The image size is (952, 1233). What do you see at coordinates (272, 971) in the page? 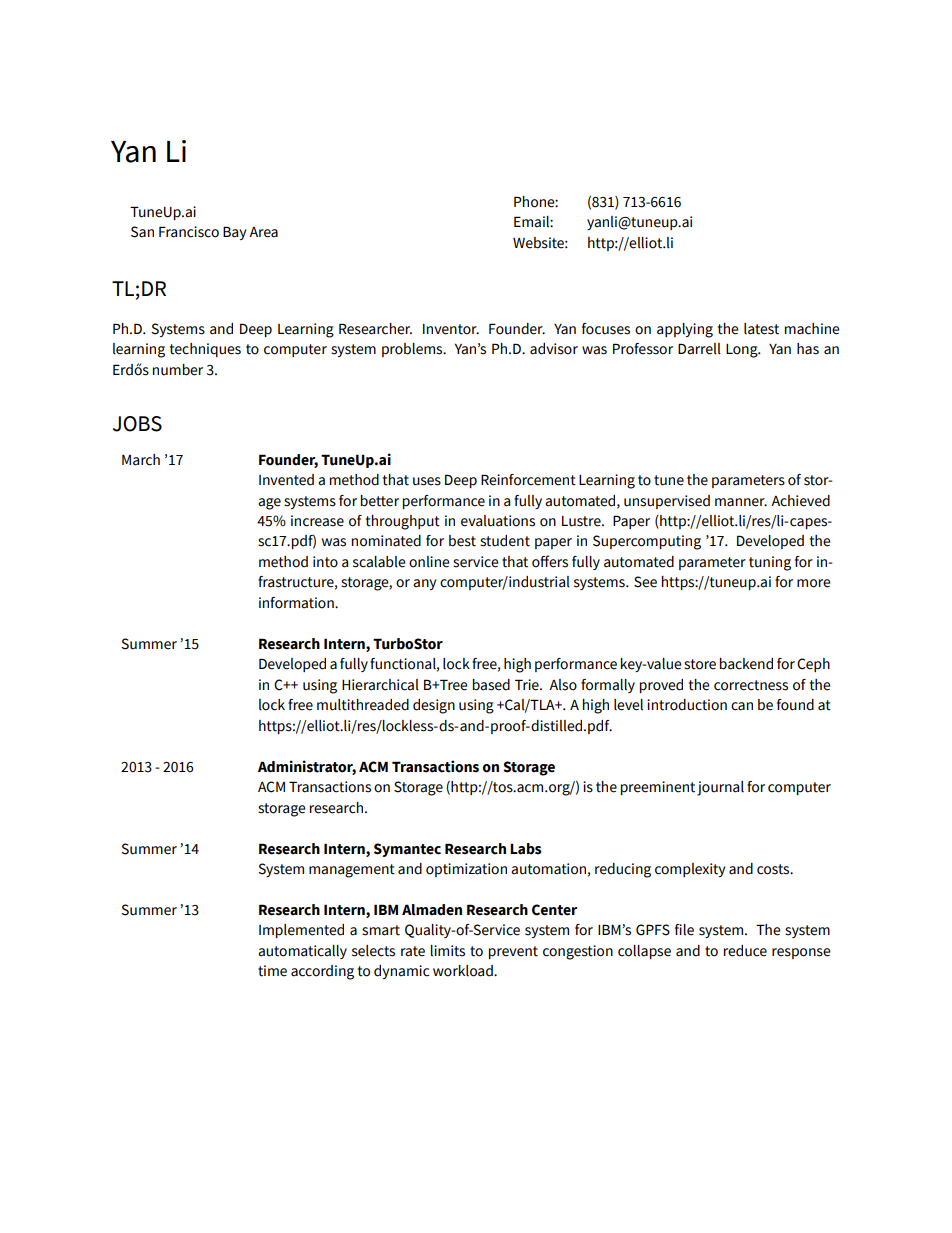
I see `time` at bounding box center [272, 971].
